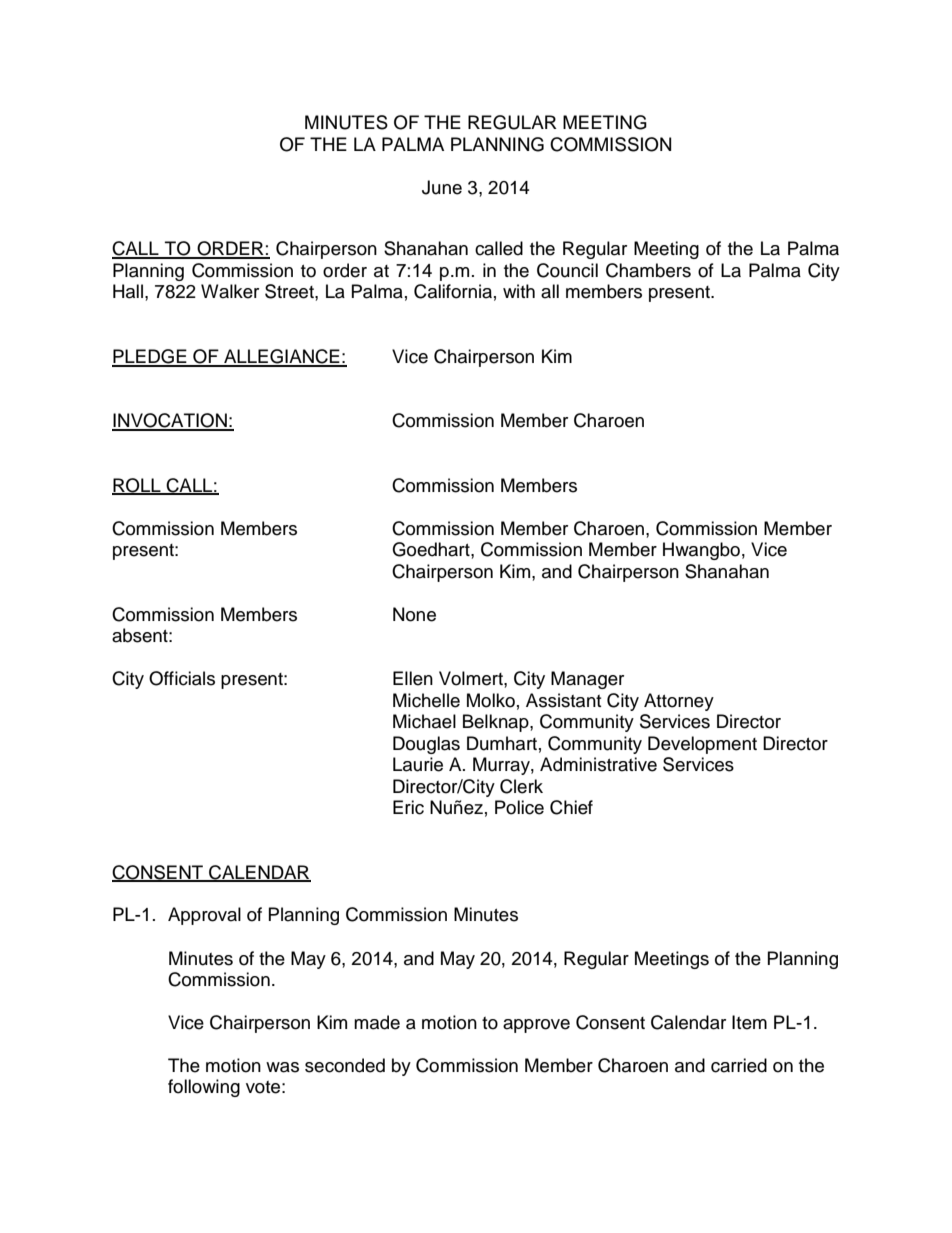 The image size is (952, 1233). Describe the element at coordinates (648, 270) in the screenshot. I see `Chambers` at that location.
